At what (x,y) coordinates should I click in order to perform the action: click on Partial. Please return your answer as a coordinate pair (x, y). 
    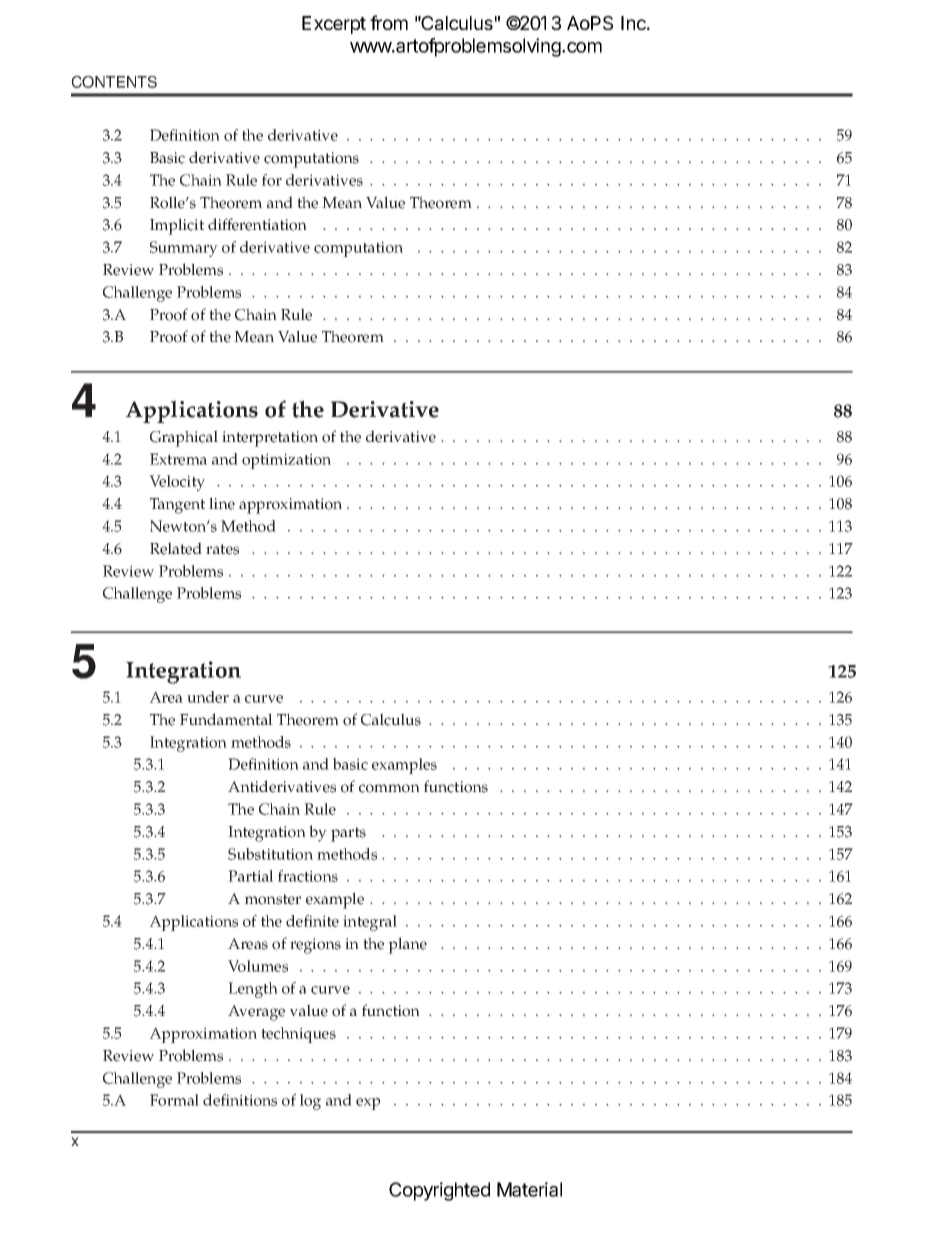
    Looking at the image, I should click on (251, 876).
